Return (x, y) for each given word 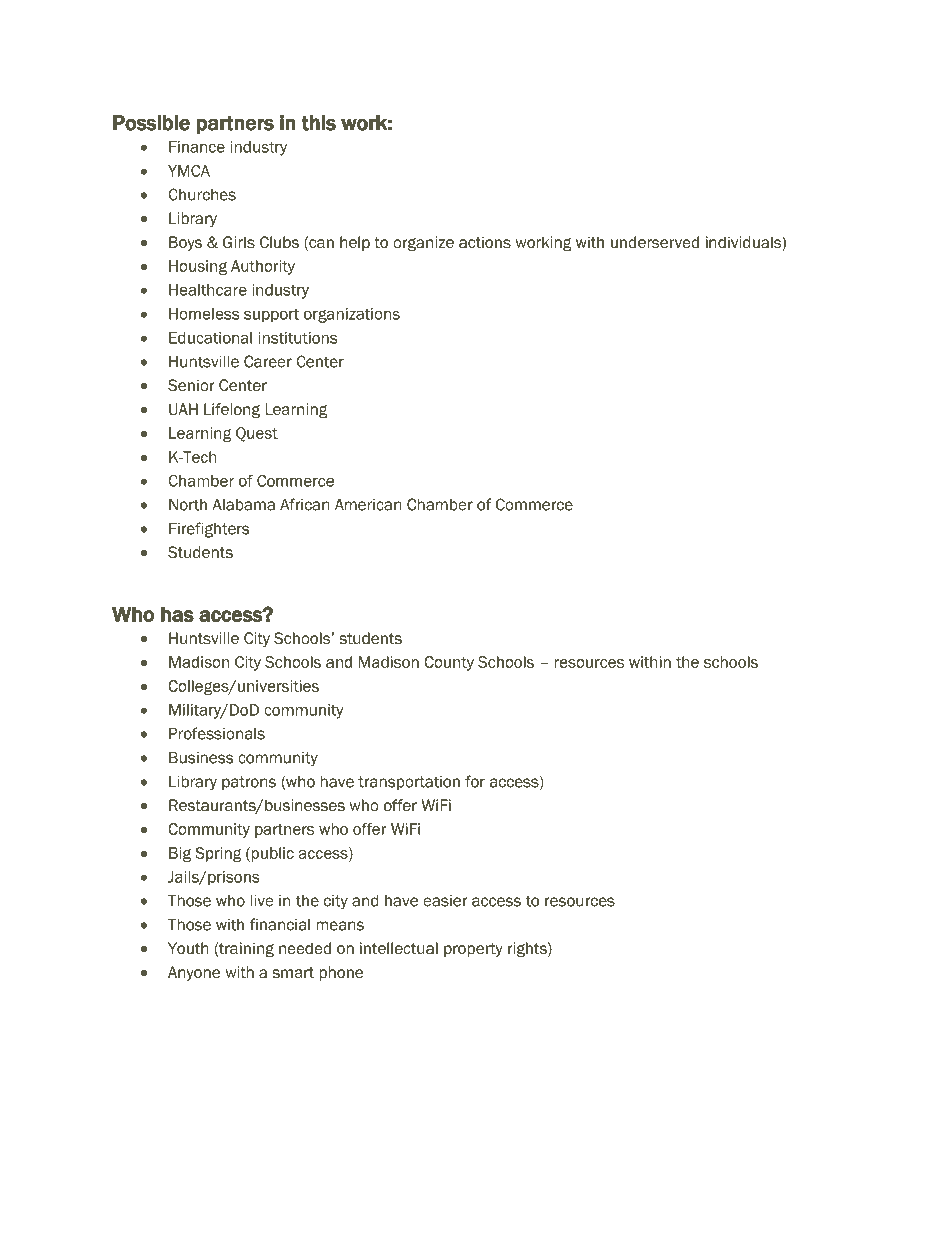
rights (528, 950)
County (449, 663)
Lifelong (232, 411)
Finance (197, 147)
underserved (655, 242)
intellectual (399, 948)
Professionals (217, 733)
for (475, 781)
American (368, 504)
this (319, 123)
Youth (188, 948)
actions (485, 242)
